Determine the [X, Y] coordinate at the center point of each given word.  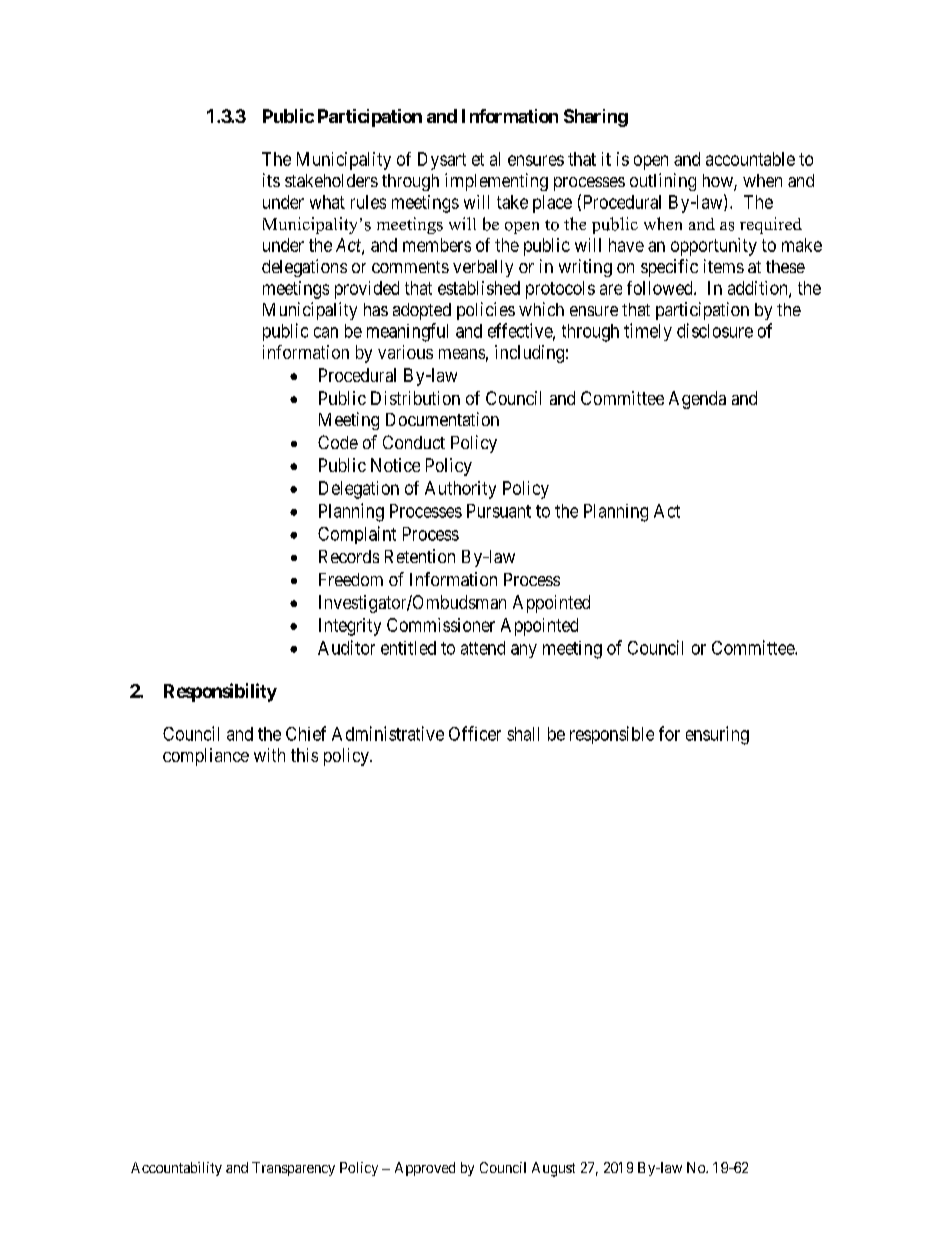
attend [483, 648]
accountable [750, 159]
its [271, 180]
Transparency [293, 1169]
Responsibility [220, 692]
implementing [496, 182]
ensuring [717, 735]
